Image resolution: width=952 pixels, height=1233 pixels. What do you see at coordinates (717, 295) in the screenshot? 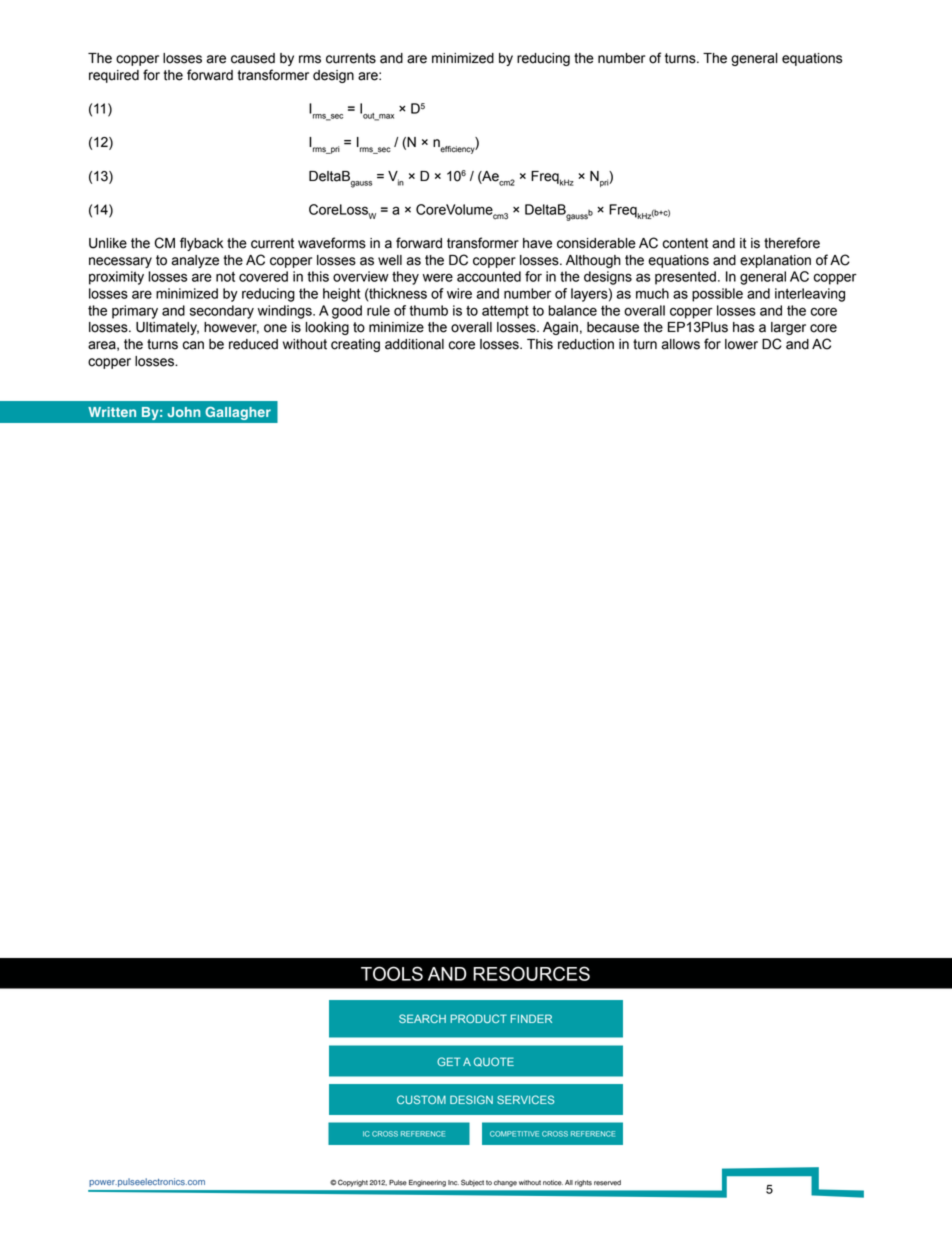
I see `possible` at bounding box center [717, 295].
